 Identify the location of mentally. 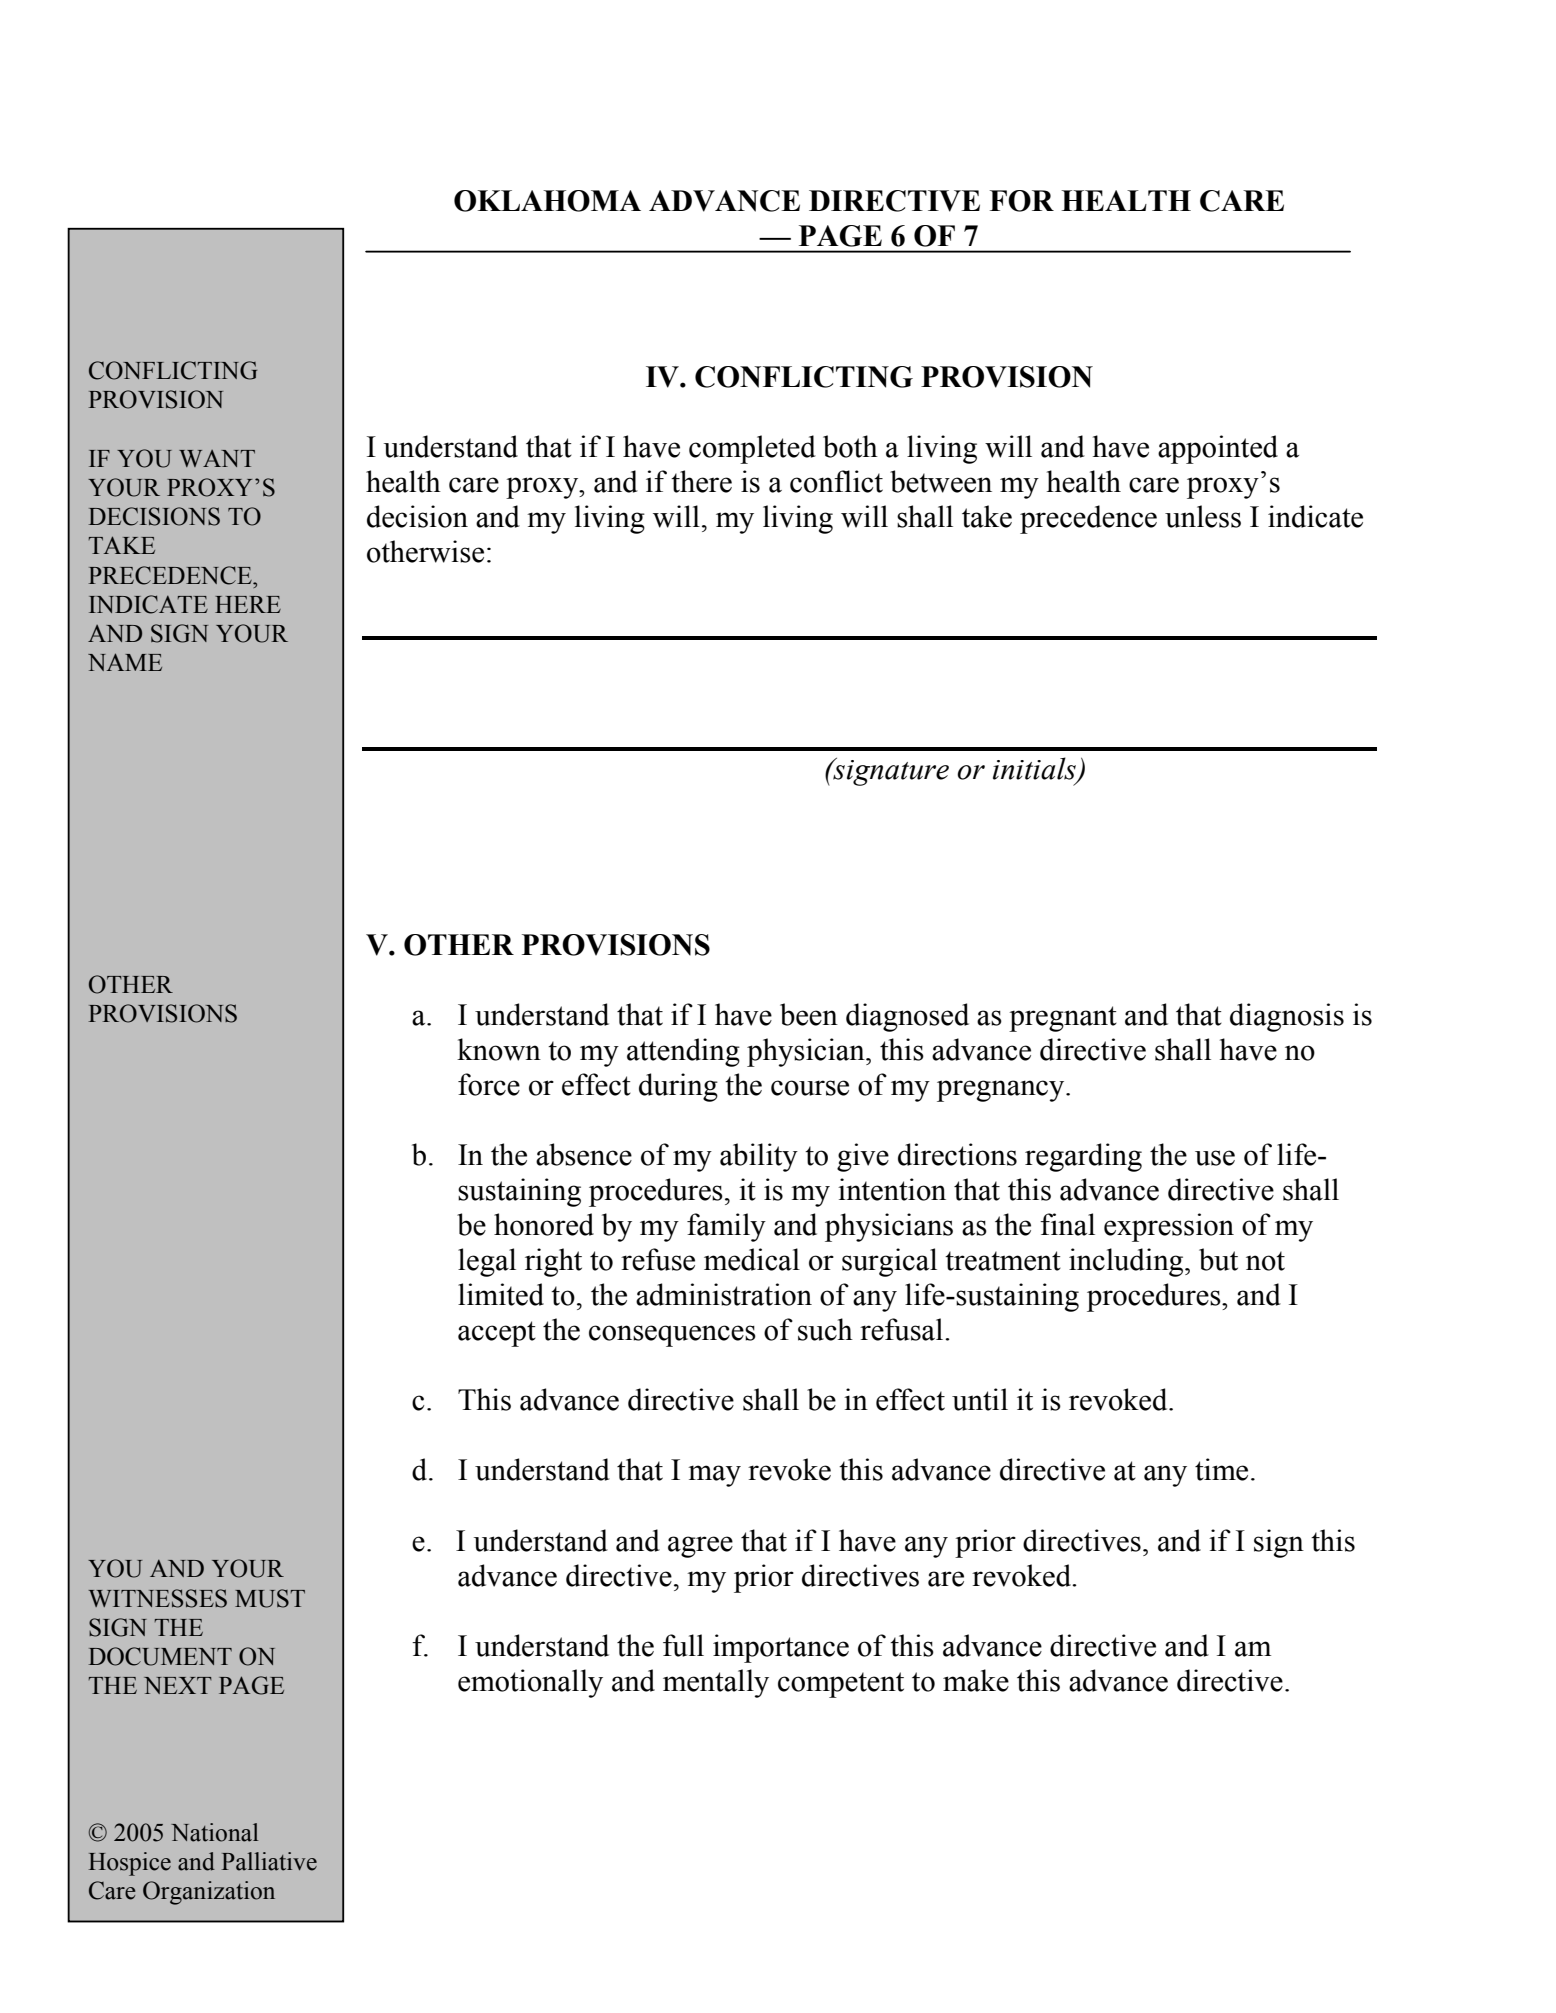
(716, 1683).
